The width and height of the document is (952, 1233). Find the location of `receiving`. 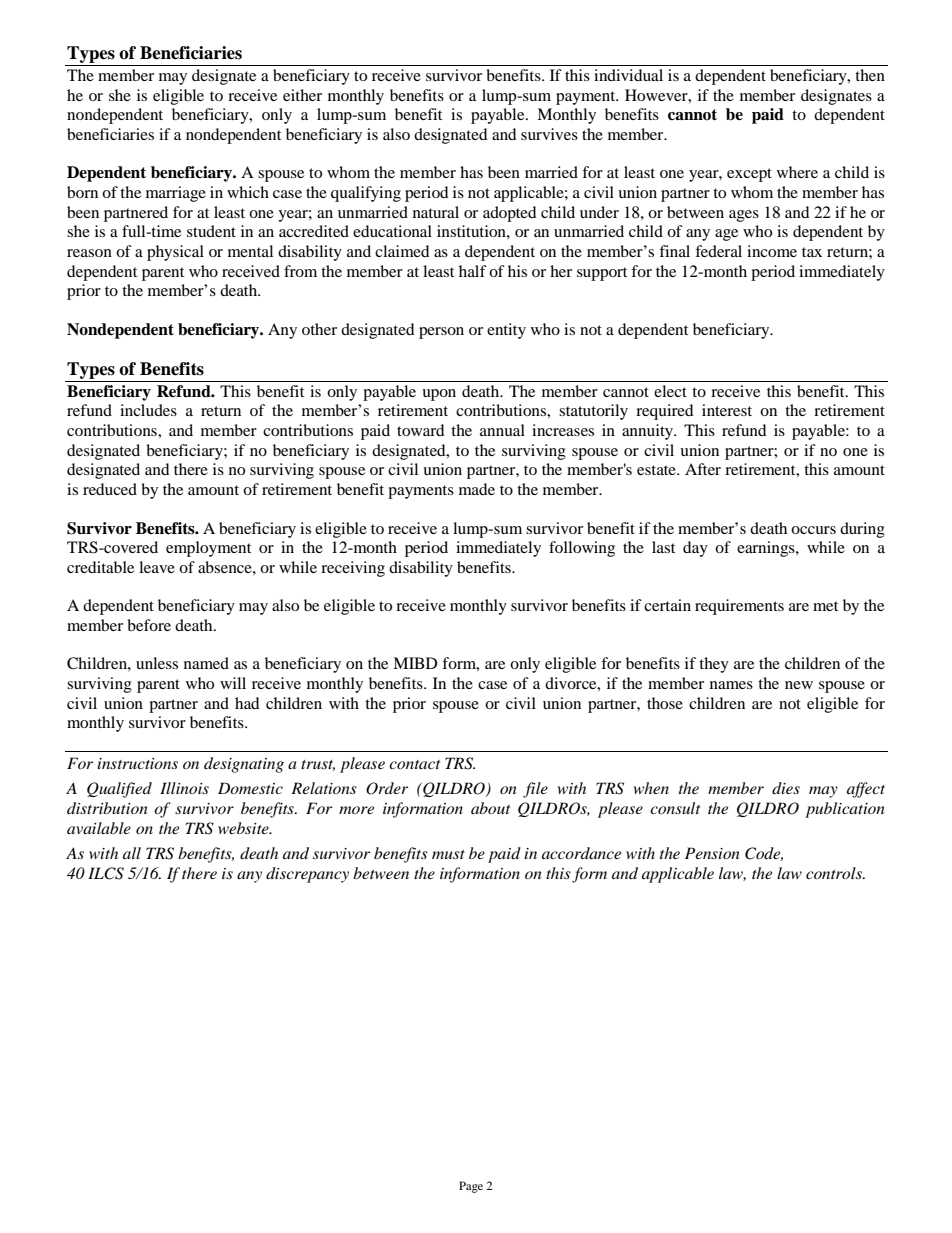

receiving is located at coordinates (353, 569).
